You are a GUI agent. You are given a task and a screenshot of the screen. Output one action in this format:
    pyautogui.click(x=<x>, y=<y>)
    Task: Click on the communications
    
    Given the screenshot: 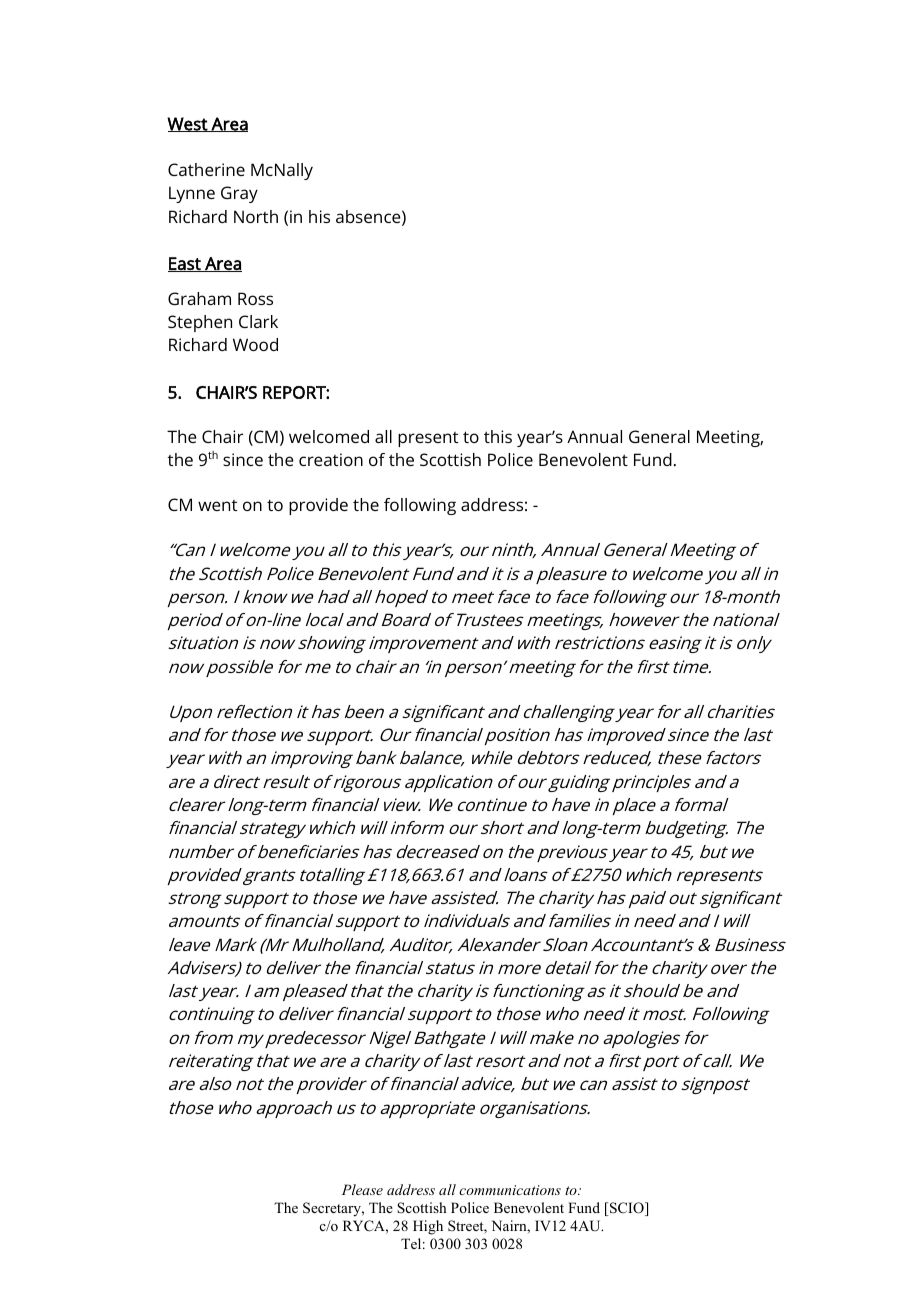 What is the action you would take?
    pyautogui.click(x=510, y=1190)
